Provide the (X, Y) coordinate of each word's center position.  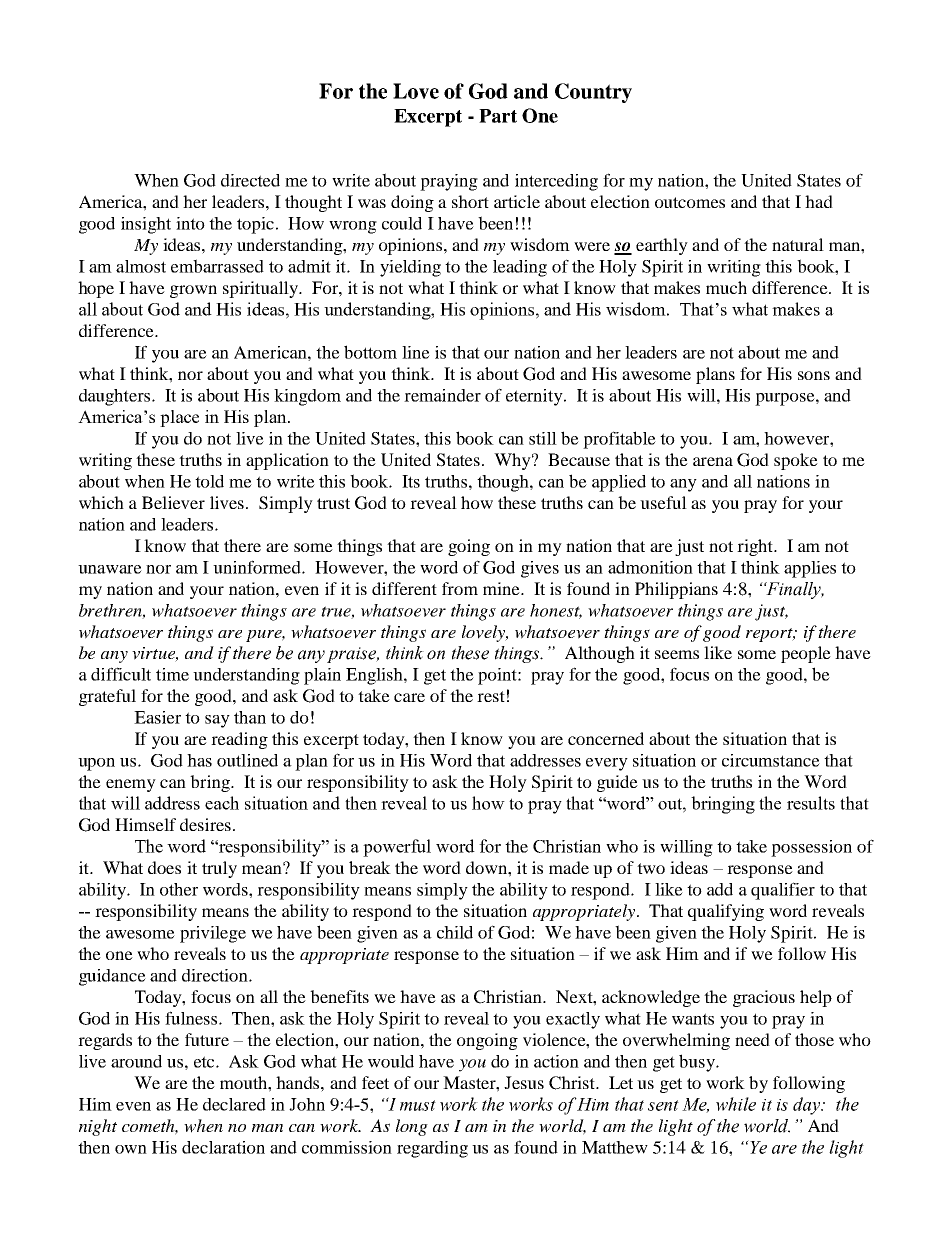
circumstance (771, 760)
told (209, 481)
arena (713, 461)
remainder (442, 395)
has (199, 760)
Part (498, 116)
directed (250, 180)
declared (234, 1104)
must (418, 1105)
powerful (397, 848)
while (736, 1104)
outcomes (690, 202)
